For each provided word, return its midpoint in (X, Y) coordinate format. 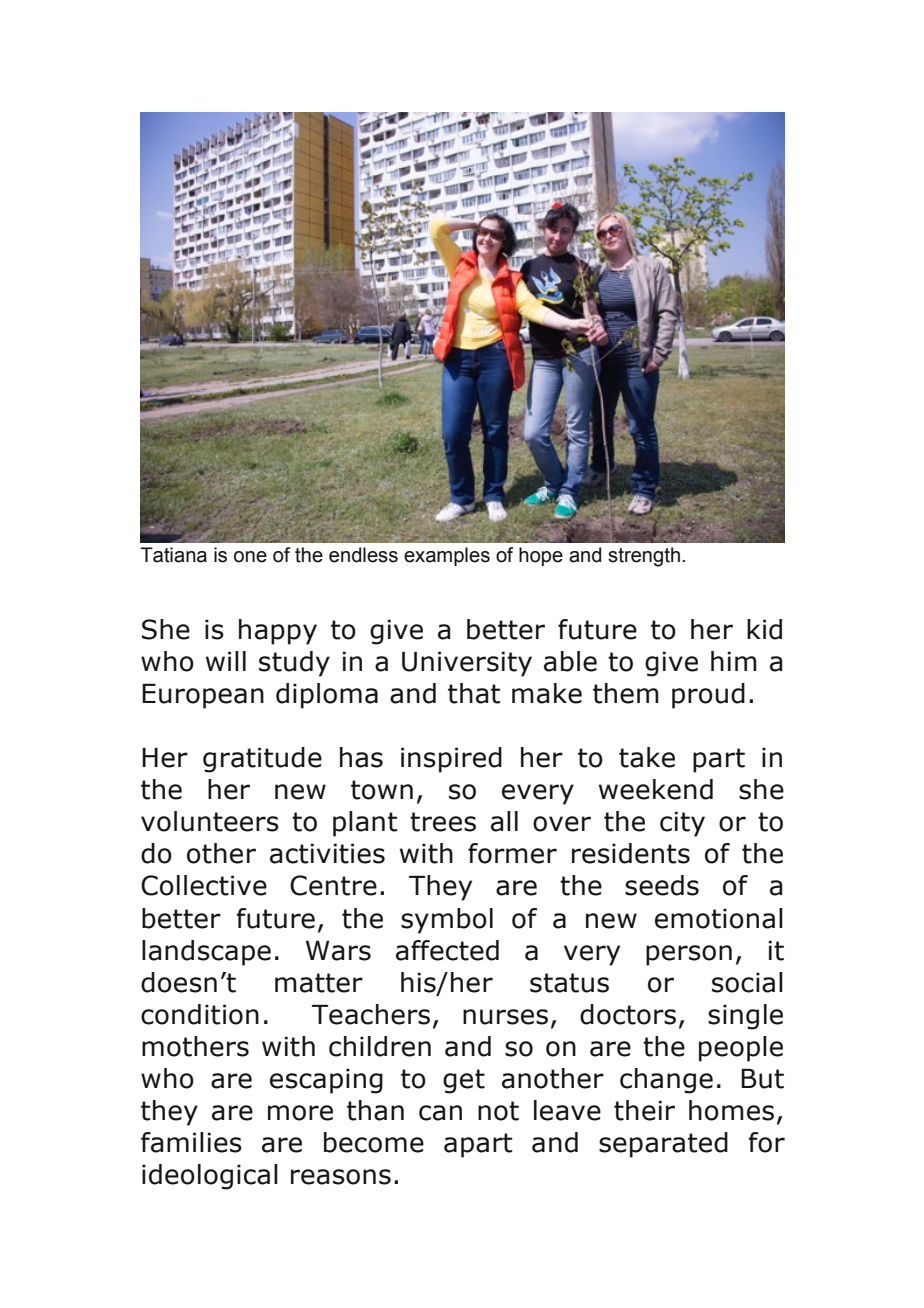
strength (644, 557)
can (440, 1113)
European (203, 696)
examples (447, 556)
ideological (210, 1177)
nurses (505, 1017)
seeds (662, 885)
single (745, 1017)
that (474, 693)
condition (200, 1014)
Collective (204, 885)
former (512, 853)
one (250, 557)
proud (708, 696)
